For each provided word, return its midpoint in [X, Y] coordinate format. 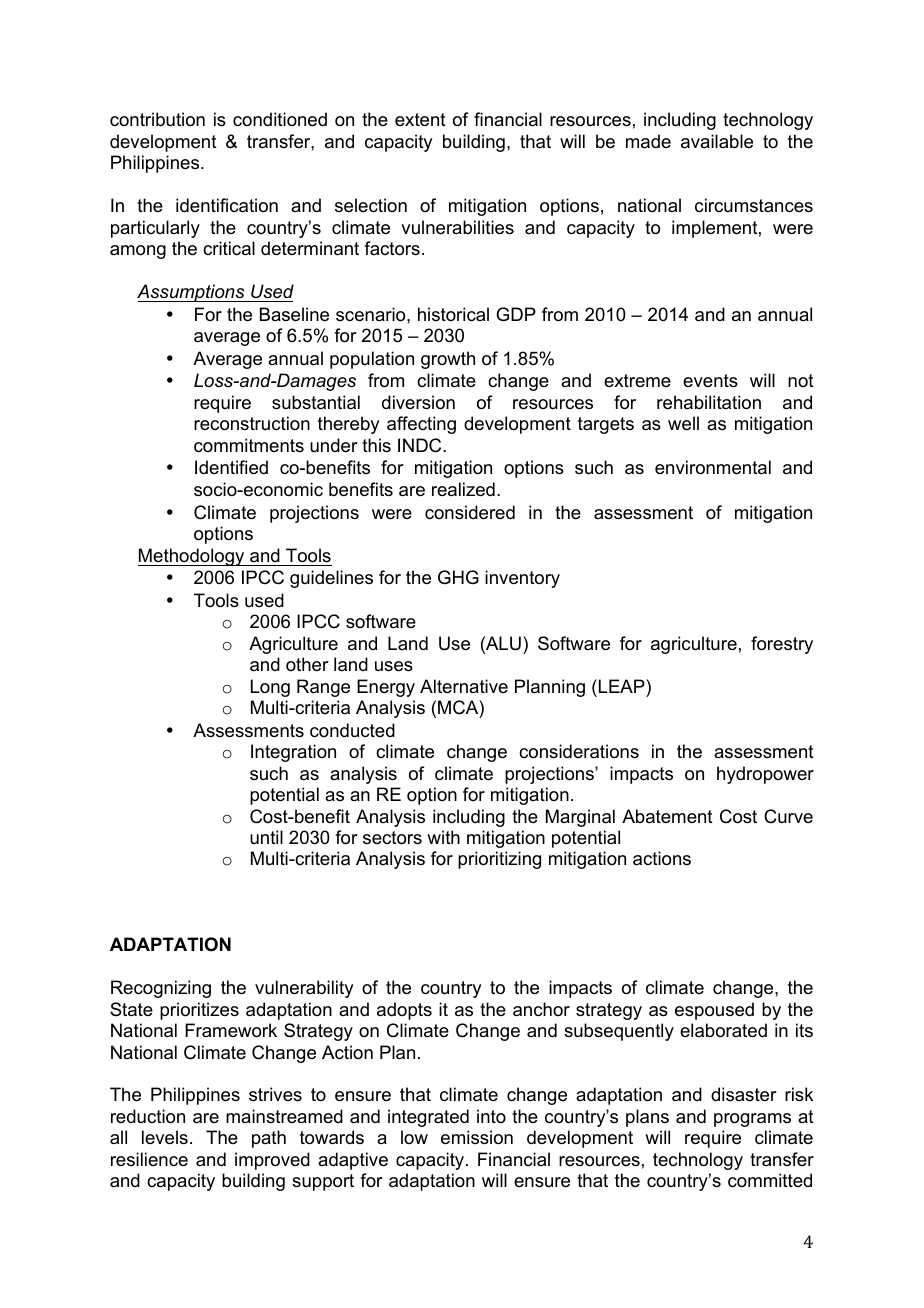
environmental [713, 467]
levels [165, 1137]
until [266, 837]
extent [420, 120]
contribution [157, 119]
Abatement [667, 816]
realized [463, 489]
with [443, 837]
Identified [231, 467]
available [717, 141]
